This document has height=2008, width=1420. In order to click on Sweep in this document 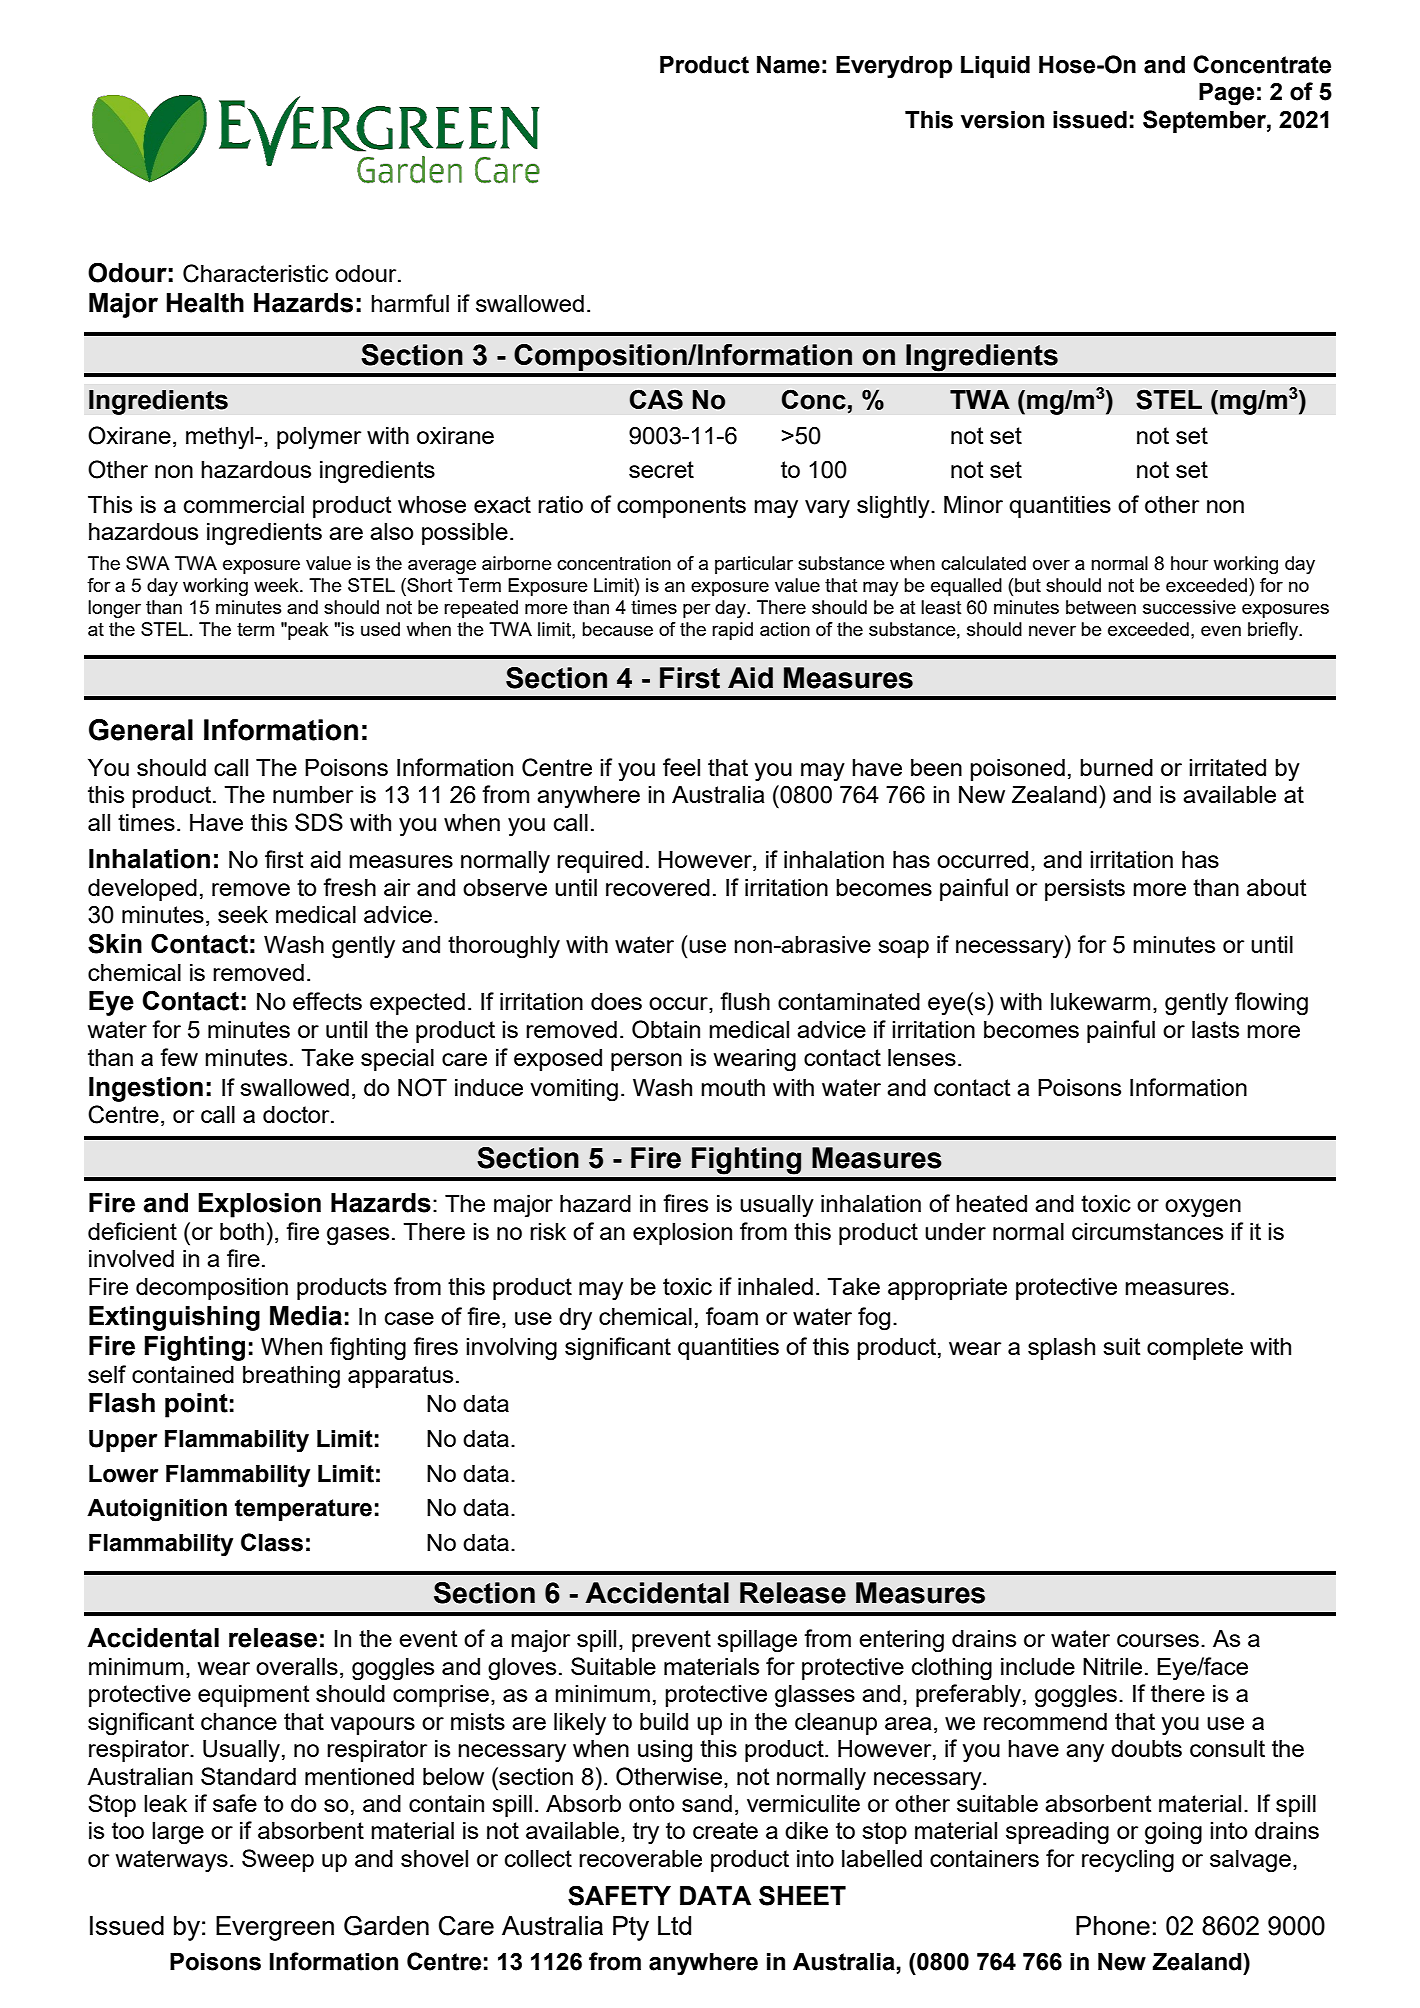, I will do `click(278, 1860)`.
